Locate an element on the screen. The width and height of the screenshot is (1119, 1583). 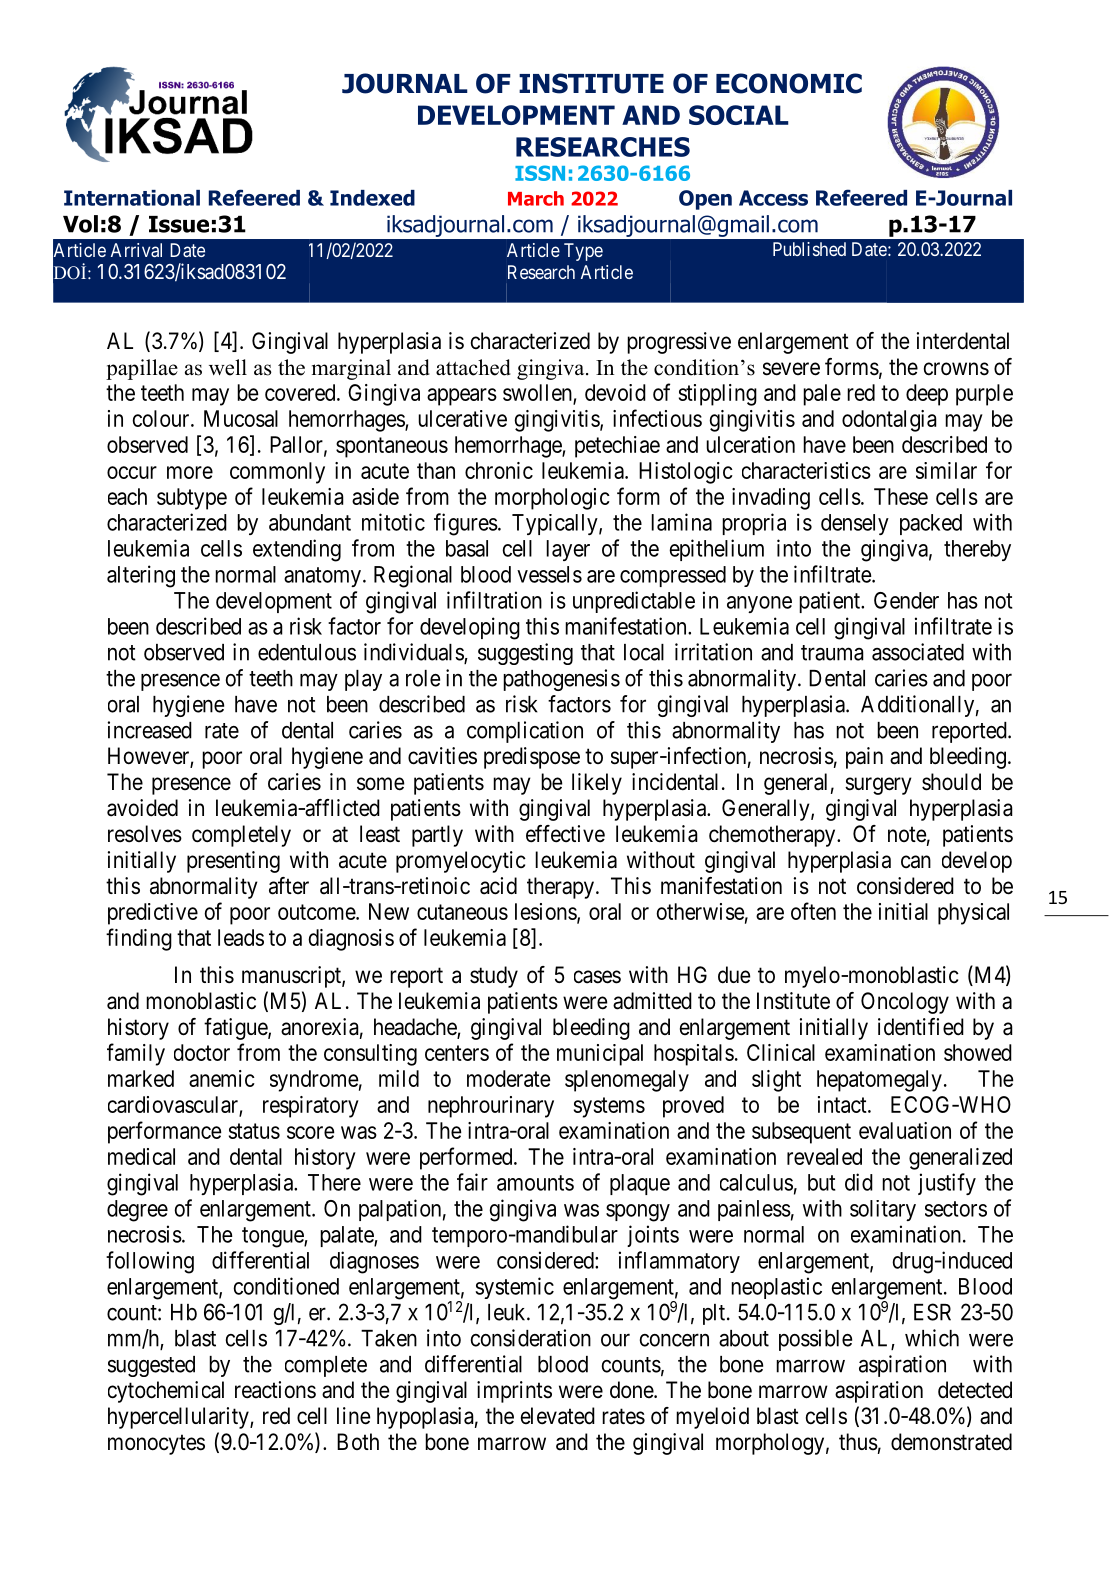
March is located at coordinates (536, 198).
